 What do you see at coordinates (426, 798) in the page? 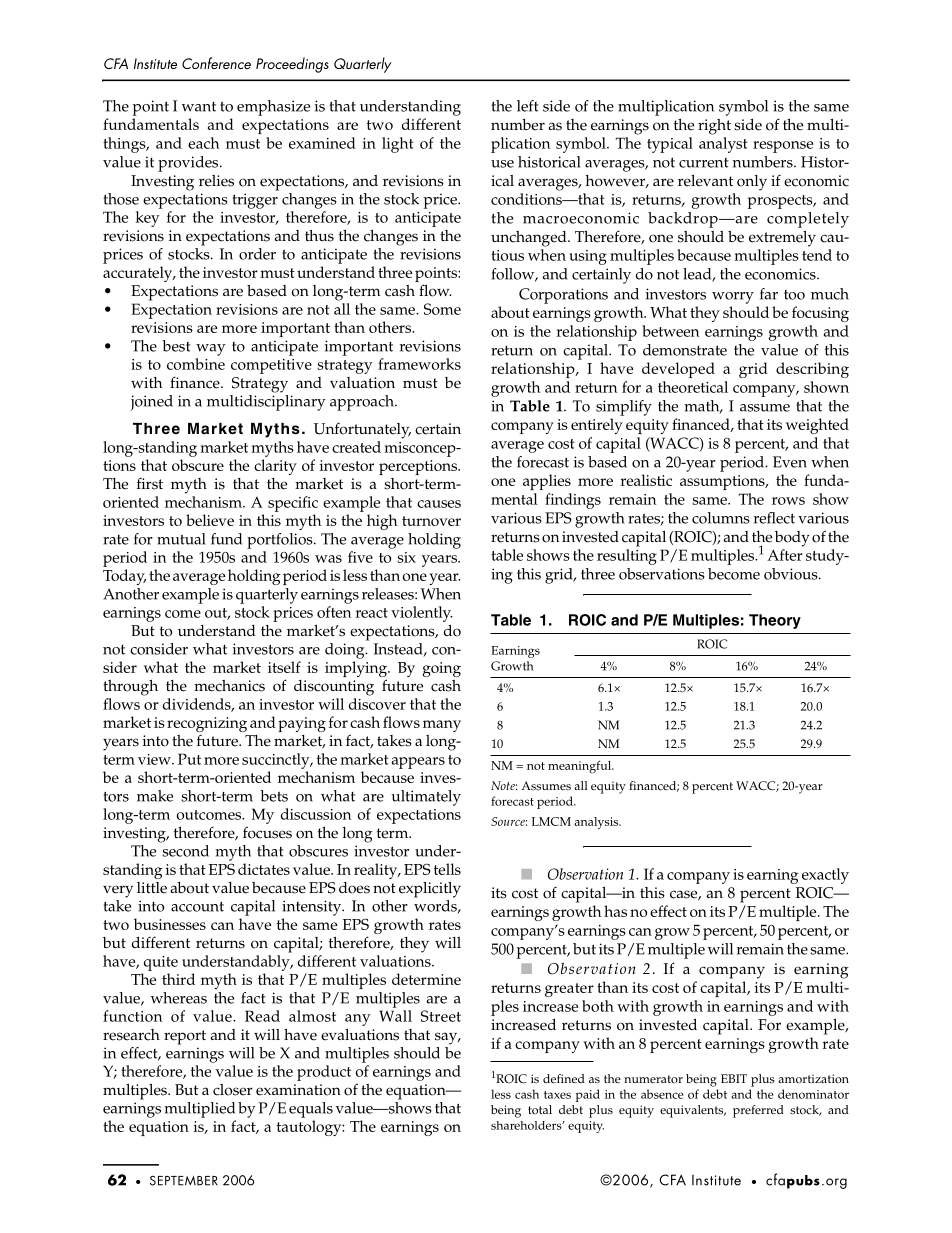
I see `ultimately` at bounding box center [426, 798].
